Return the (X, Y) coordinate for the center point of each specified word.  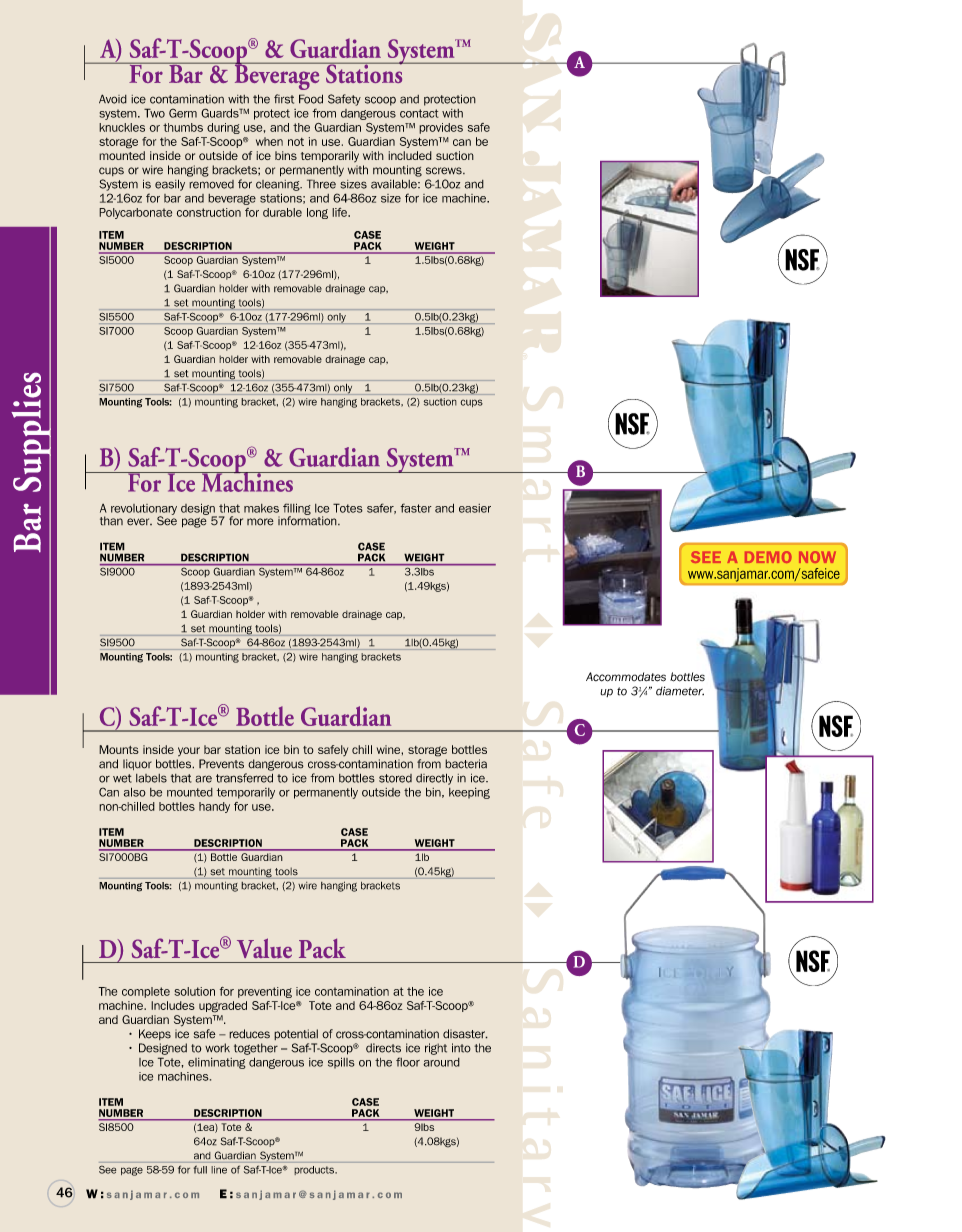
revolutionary (144, 510)
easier (475, 508)
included (410, 155)
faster (416, 508)
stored (395, 778)
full (200, 1170)
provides (441, 128)
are (203, 779)
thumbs (183, 127)
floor (408, 1062)
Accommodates (626, 677)
